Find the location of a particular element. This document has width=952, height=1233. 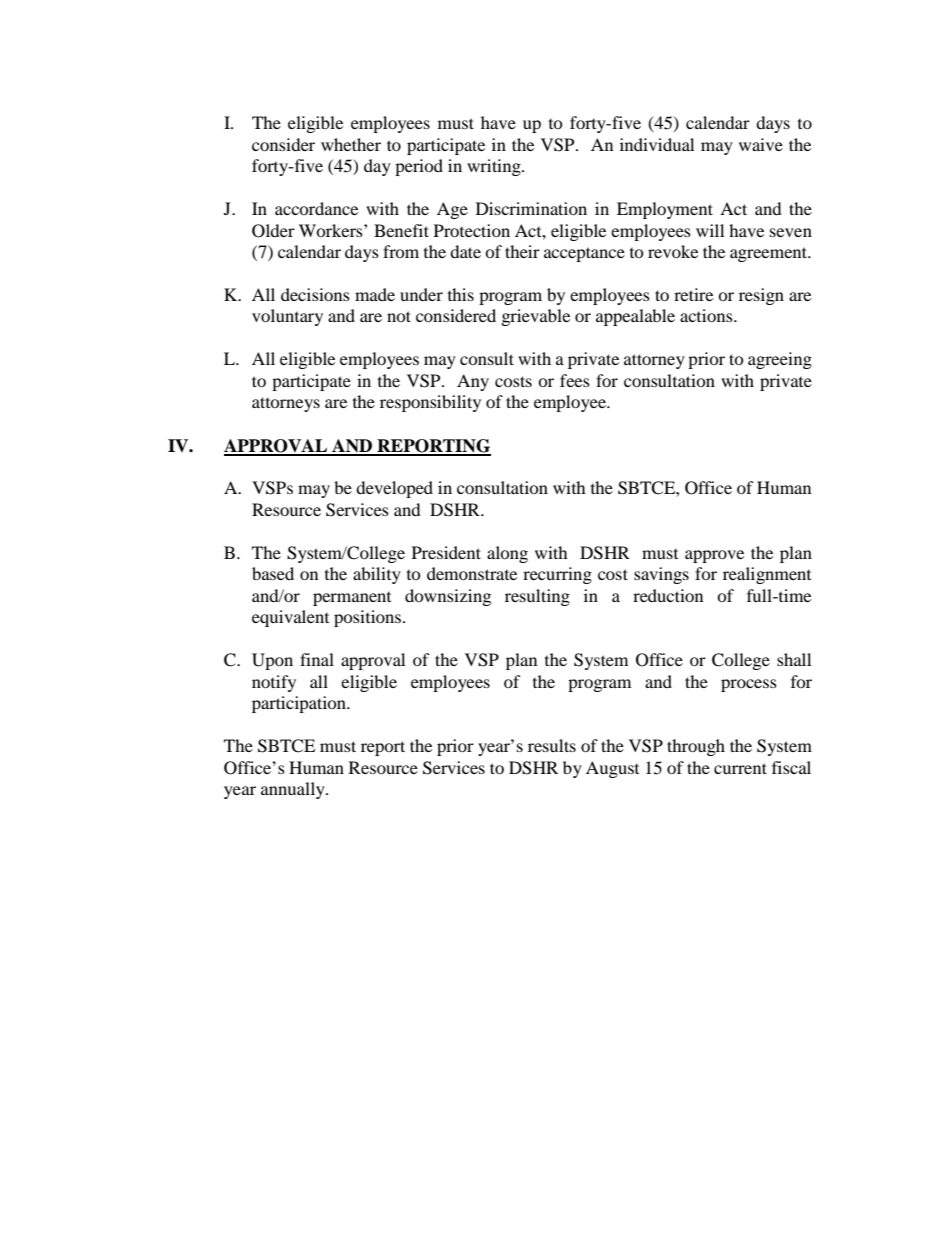

recurring is located at coordinates (557, 575).
